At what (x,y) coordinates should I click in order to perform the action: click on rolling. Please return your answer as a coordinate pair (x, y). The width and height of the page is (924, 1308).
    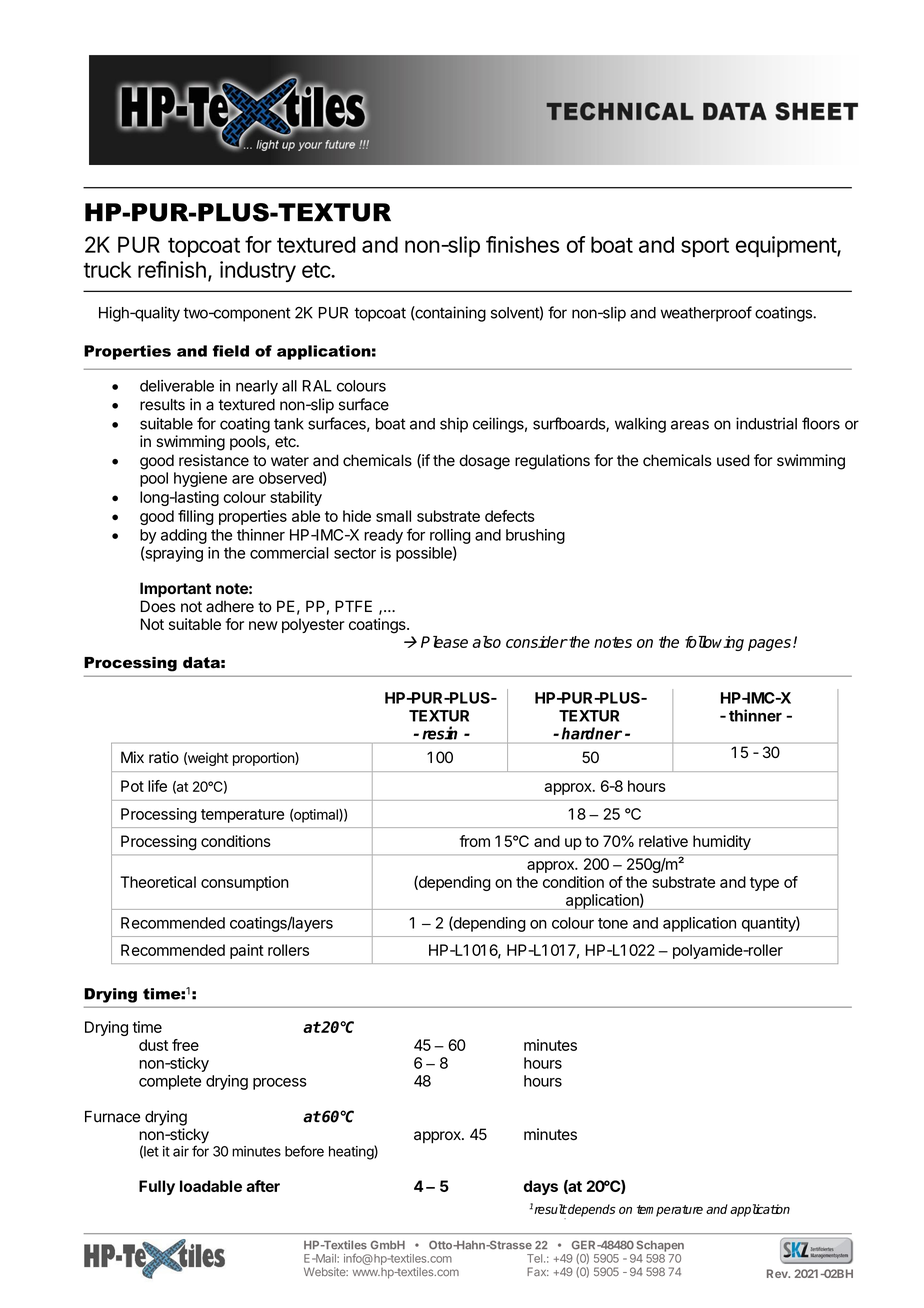
    Looking at the image, I should click on (450, 536).
